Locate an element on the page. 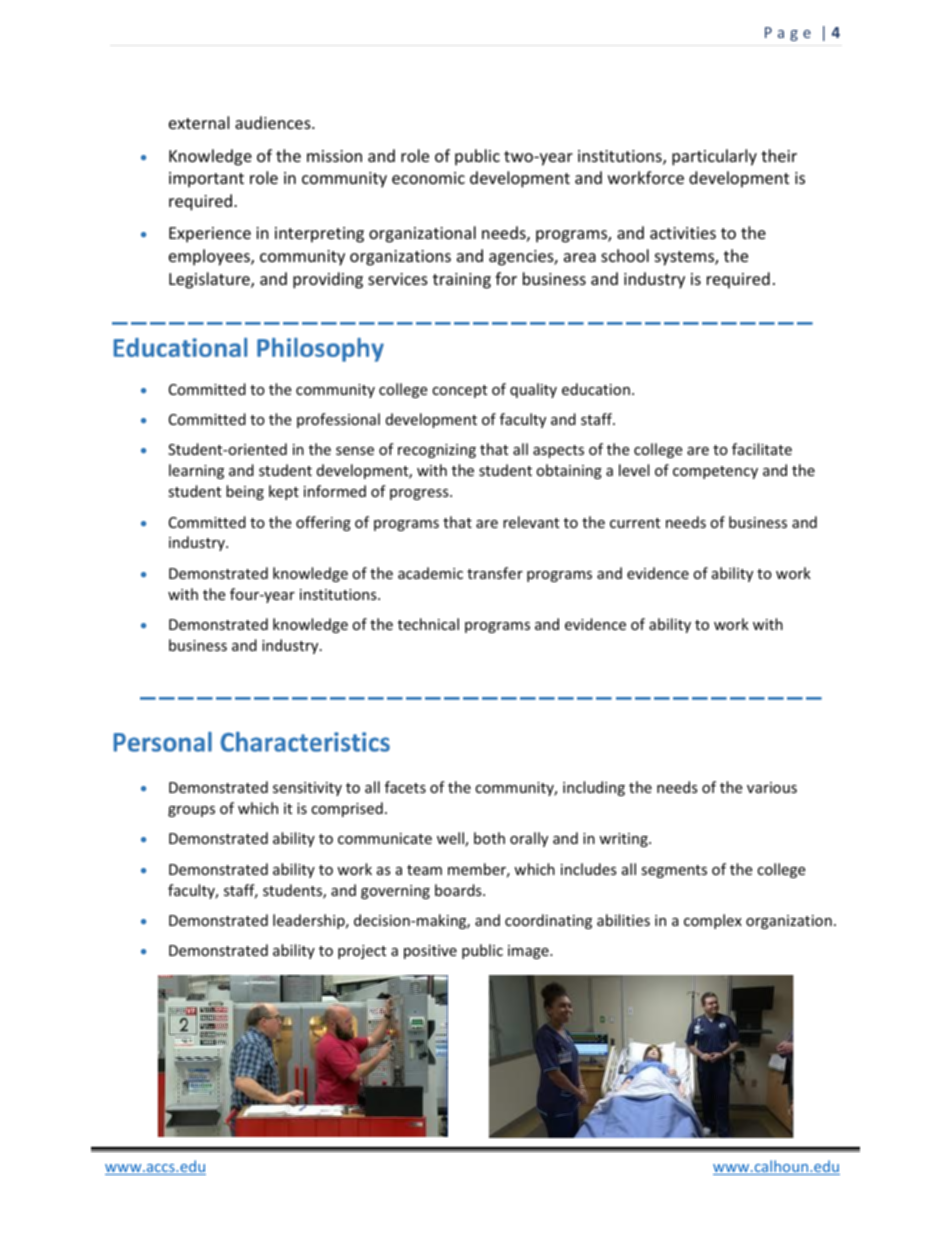 The height and width of the image is (1233, 952). particularly is located at coordinates (714, 157).
